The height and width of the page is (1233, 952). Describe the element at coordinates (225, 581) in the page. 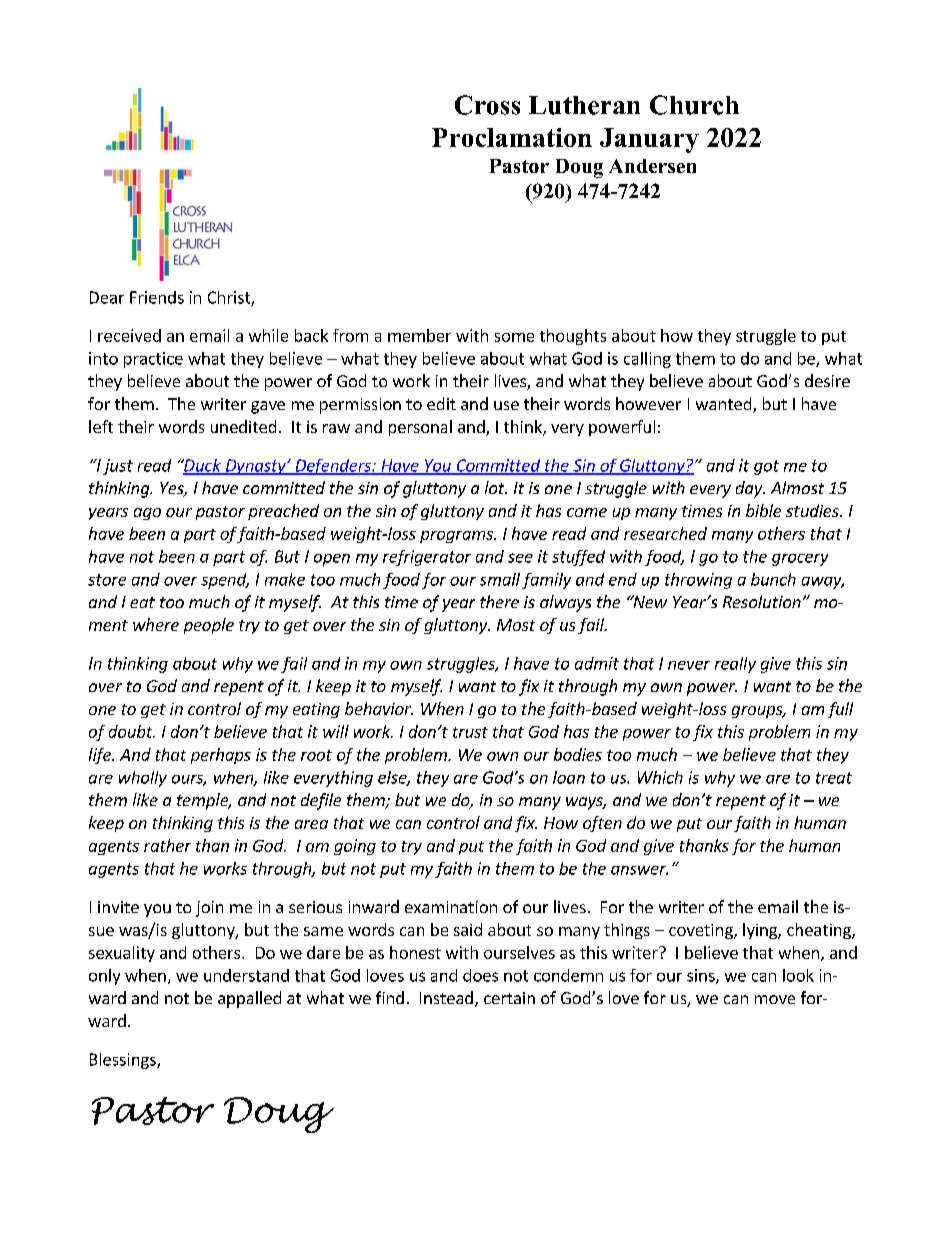

I see `spend` at that location.
